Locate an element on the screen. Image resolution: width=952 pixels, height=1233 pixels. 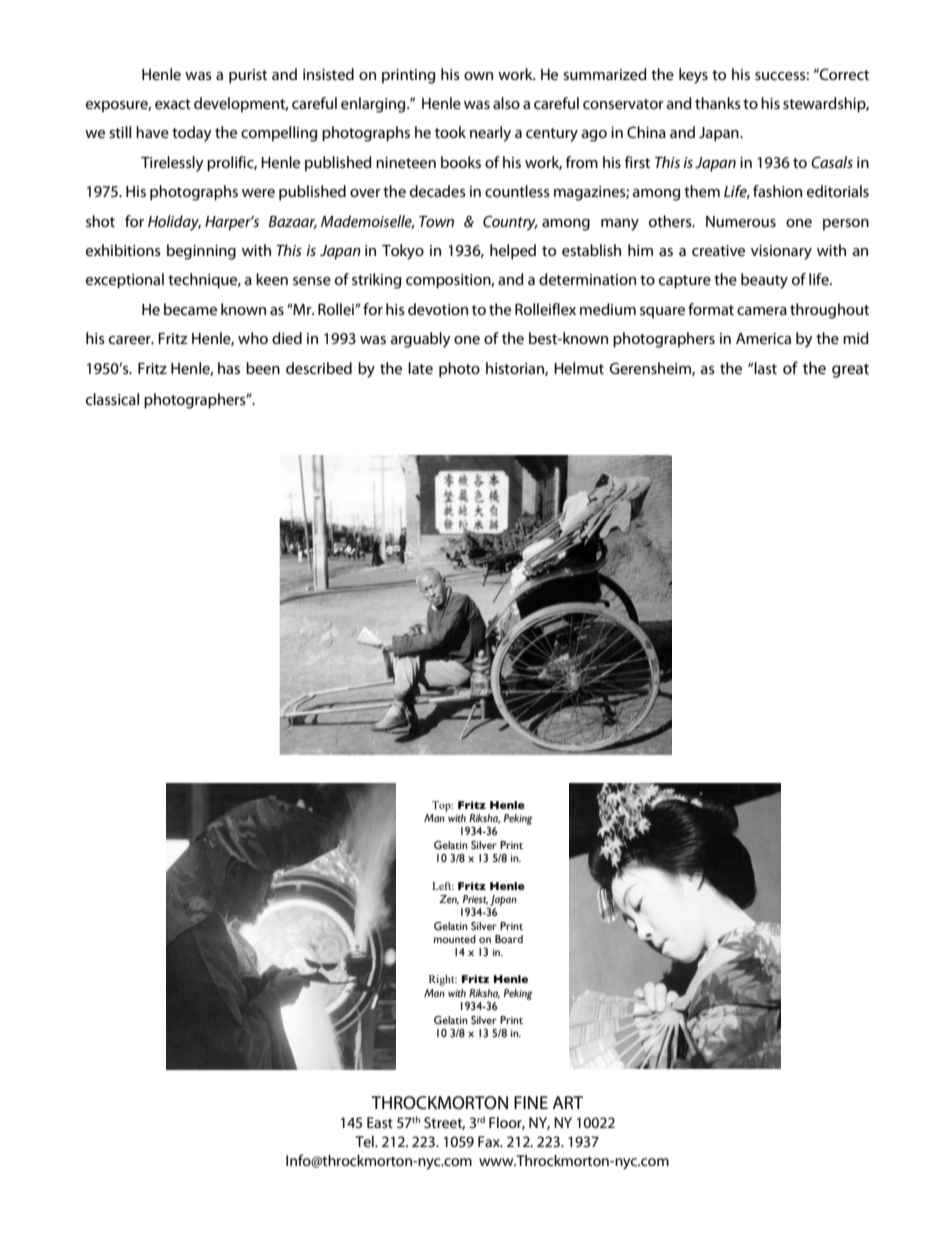
Tel is located at coordinates (365, 1141).
